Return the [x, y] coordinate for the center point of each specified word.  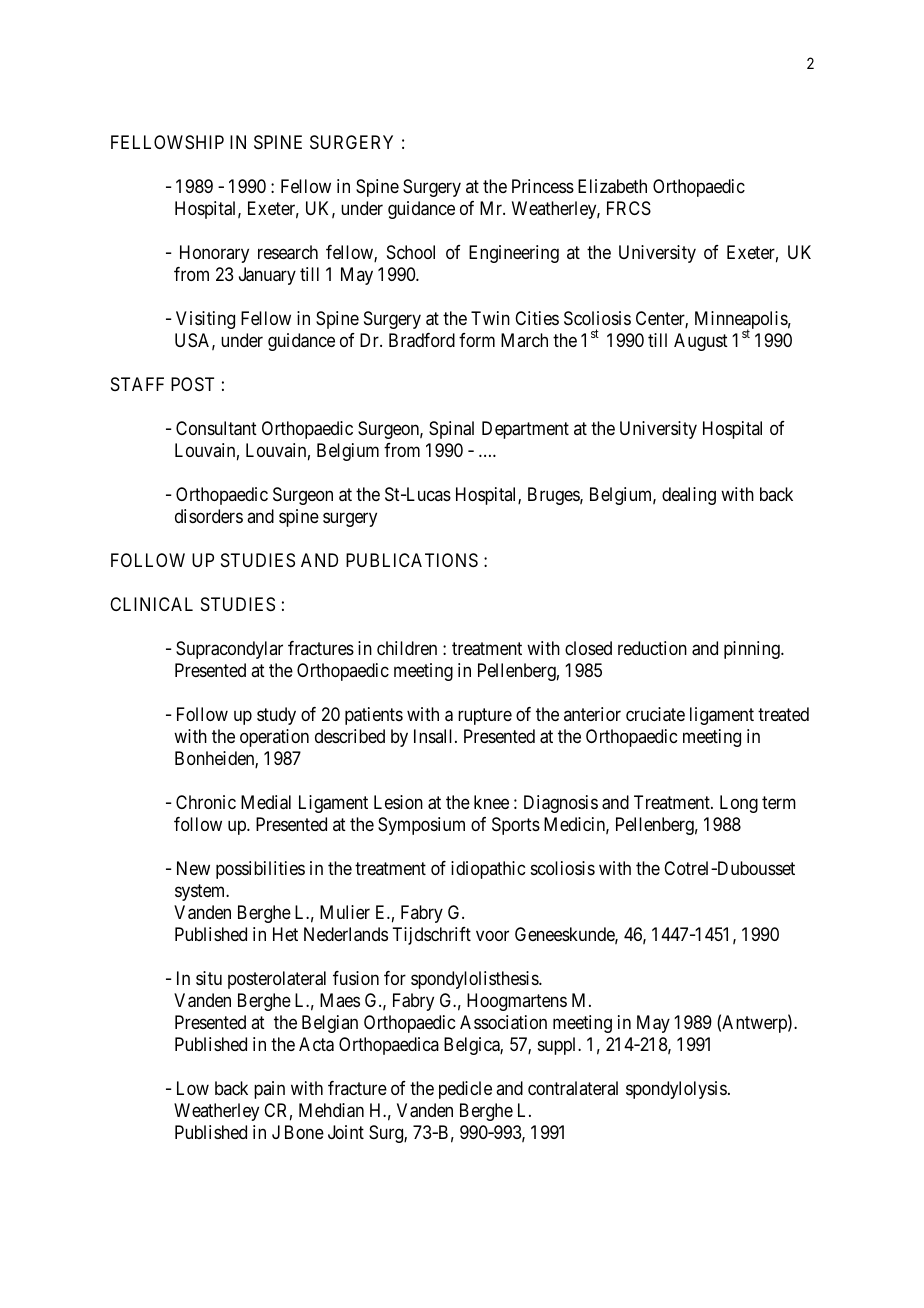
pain [269, 1090]
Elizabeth [612, 186]
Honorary [214, 254]
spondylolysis [676, 1090]
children [407, 648]
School [411, 252]
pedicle [465, 1090]
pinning [753, 650]
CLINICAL [151, 604]
